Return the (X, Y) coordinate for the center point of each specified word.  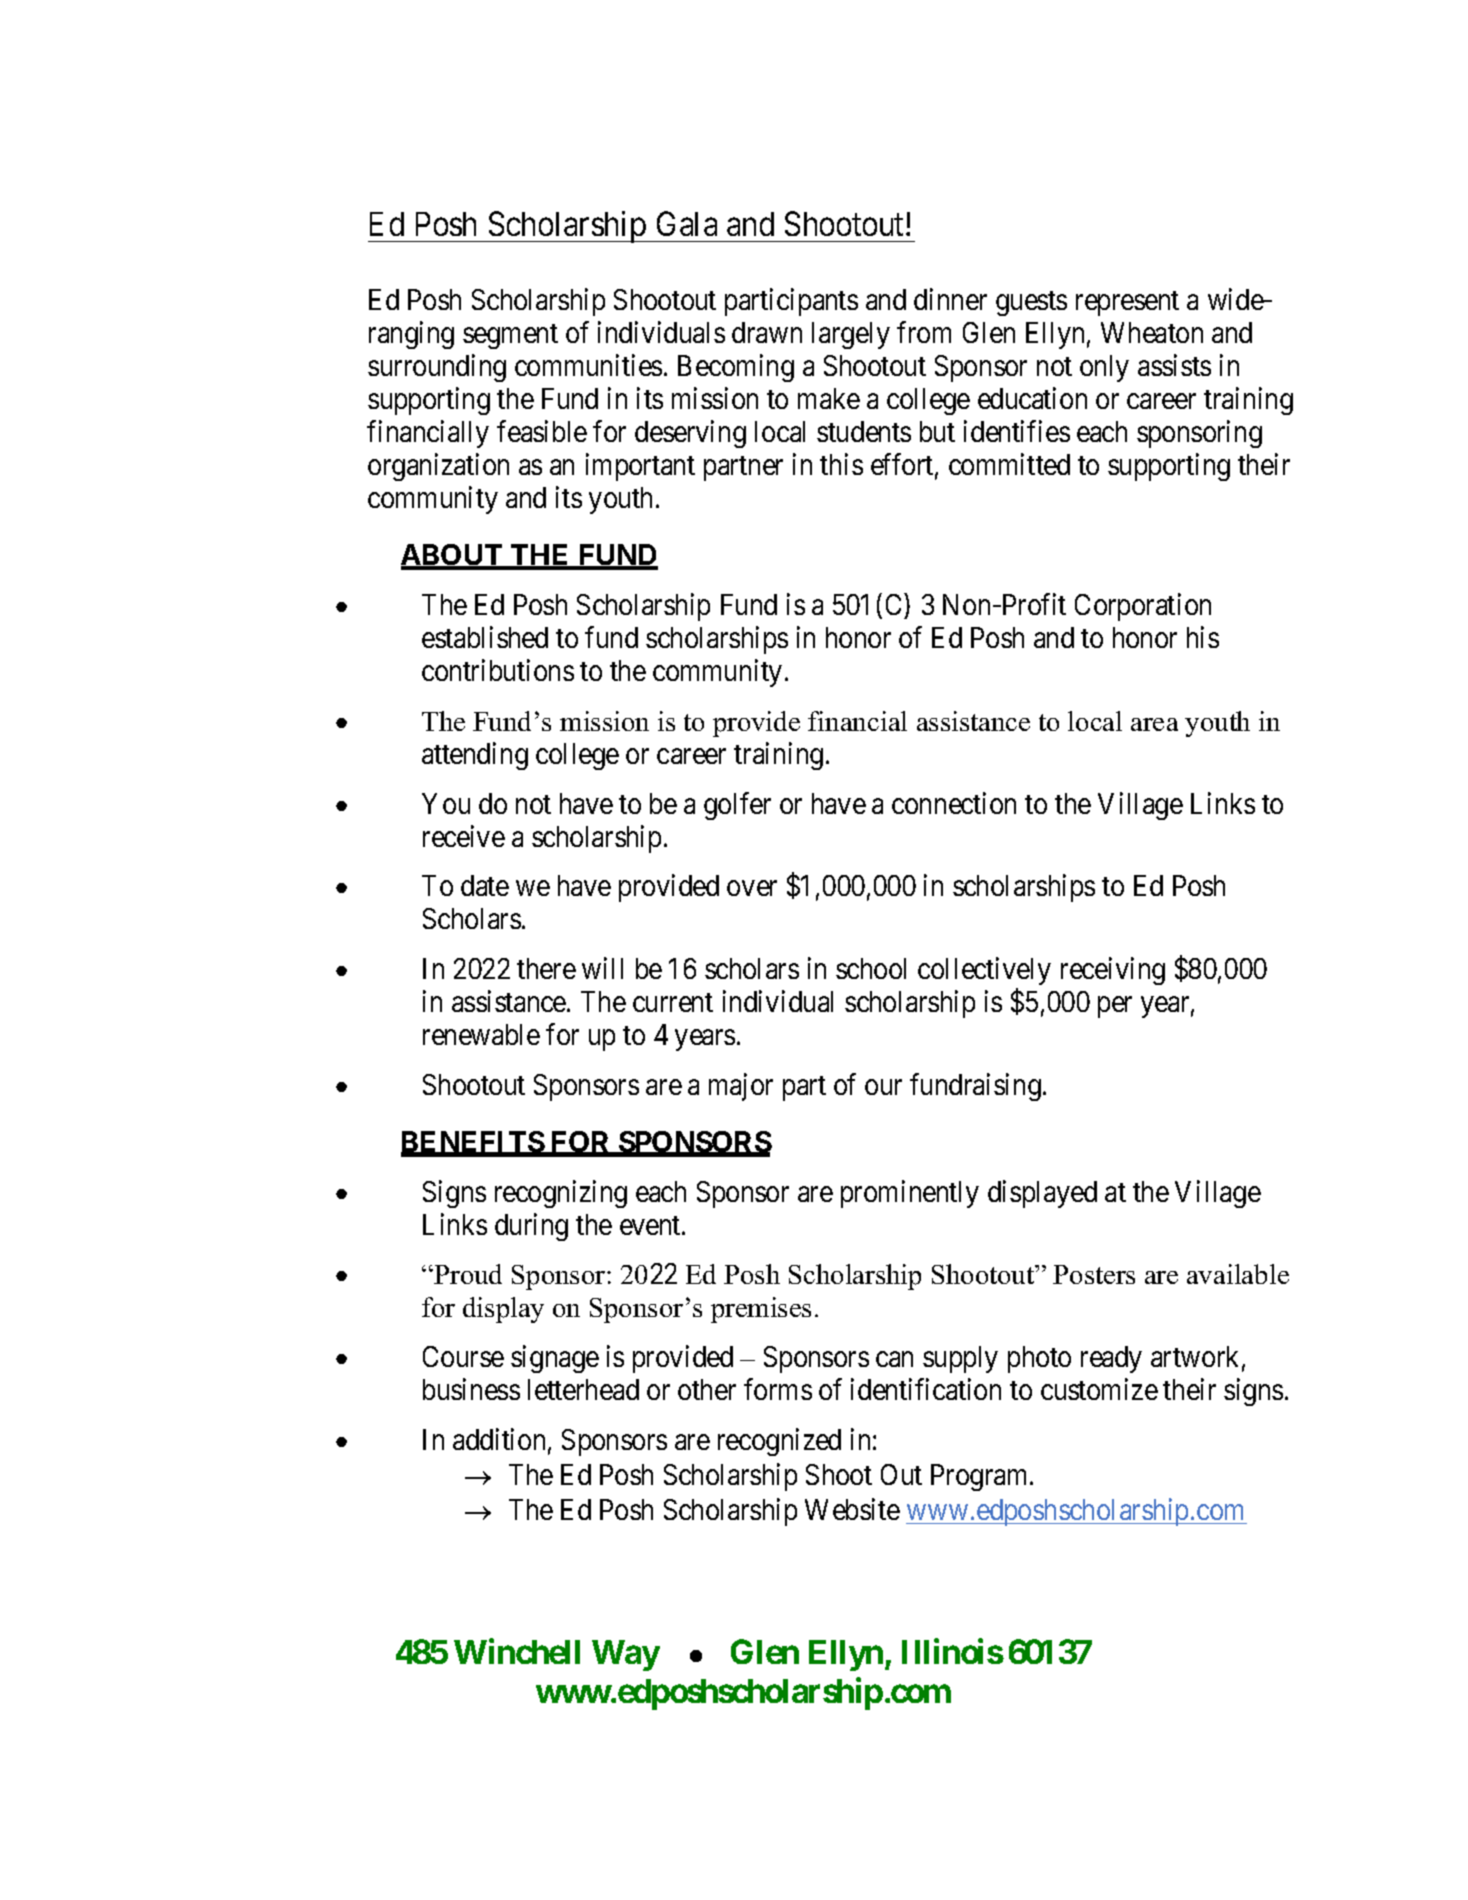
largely (851, 335)
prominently (910, 1194)
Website (852, 1509)
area (1154, 724)
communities (588, 365)
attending (475, 756)
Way (626, 1655)
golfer (737, 806)
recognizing (561, 1194)
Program (981, 1477)
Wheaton (1152, 332)
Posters (1094, 1274)
